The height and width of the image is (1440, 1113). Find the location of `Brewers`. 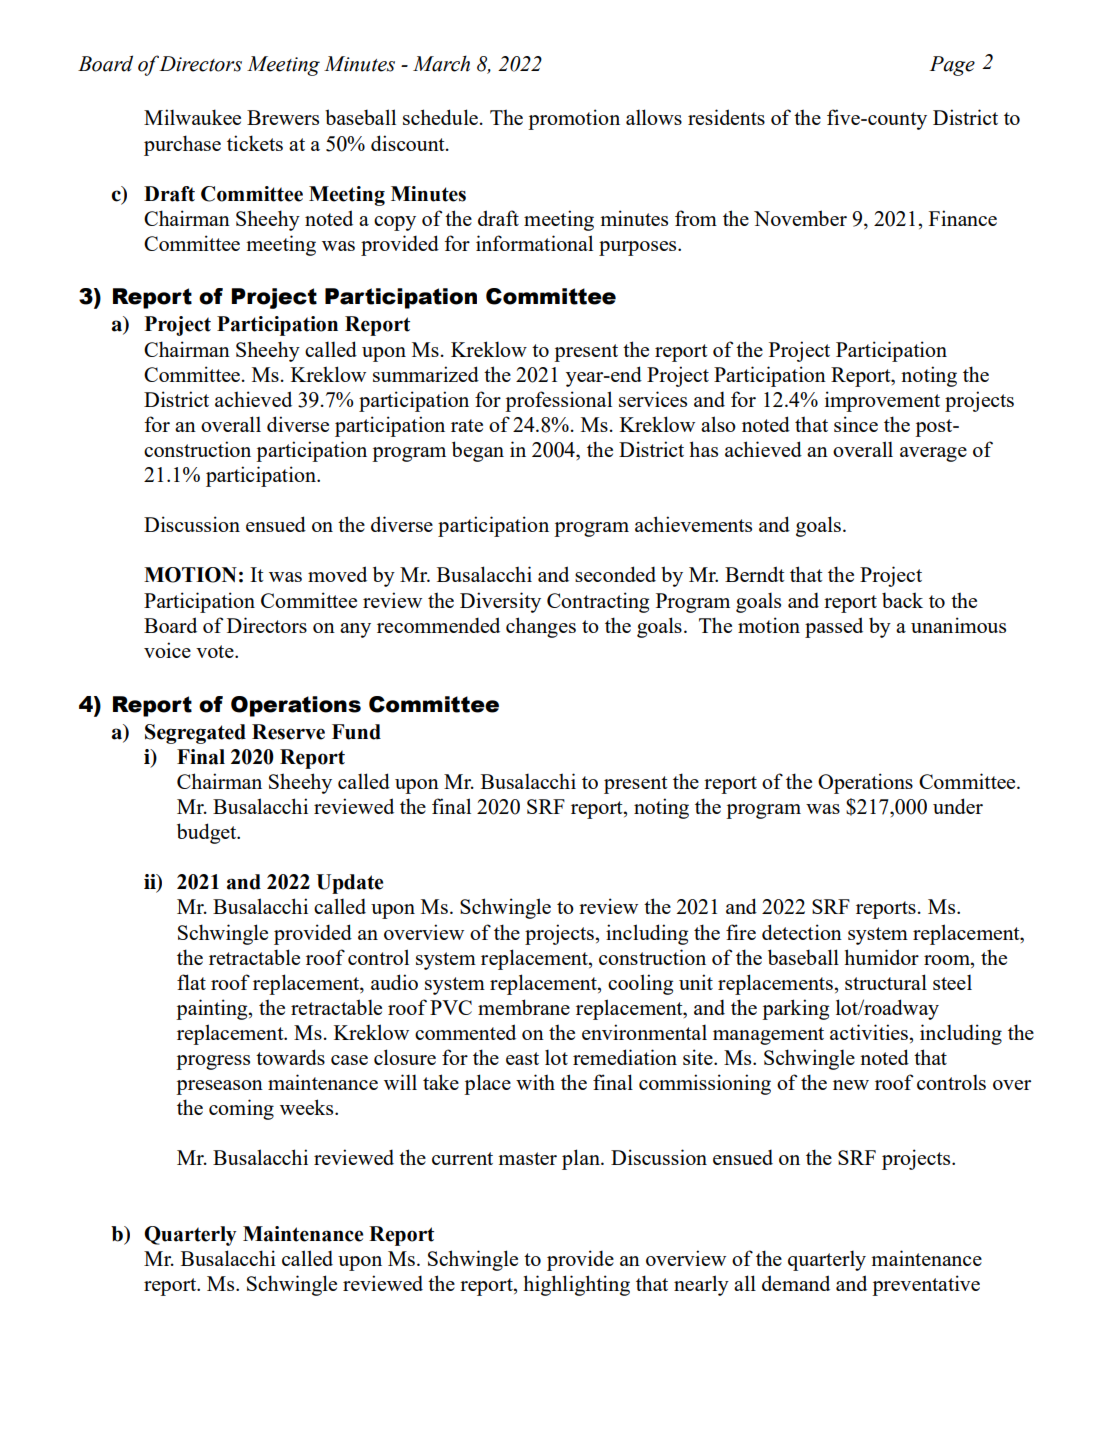

Brewers is located at coordinates (283, 117).
